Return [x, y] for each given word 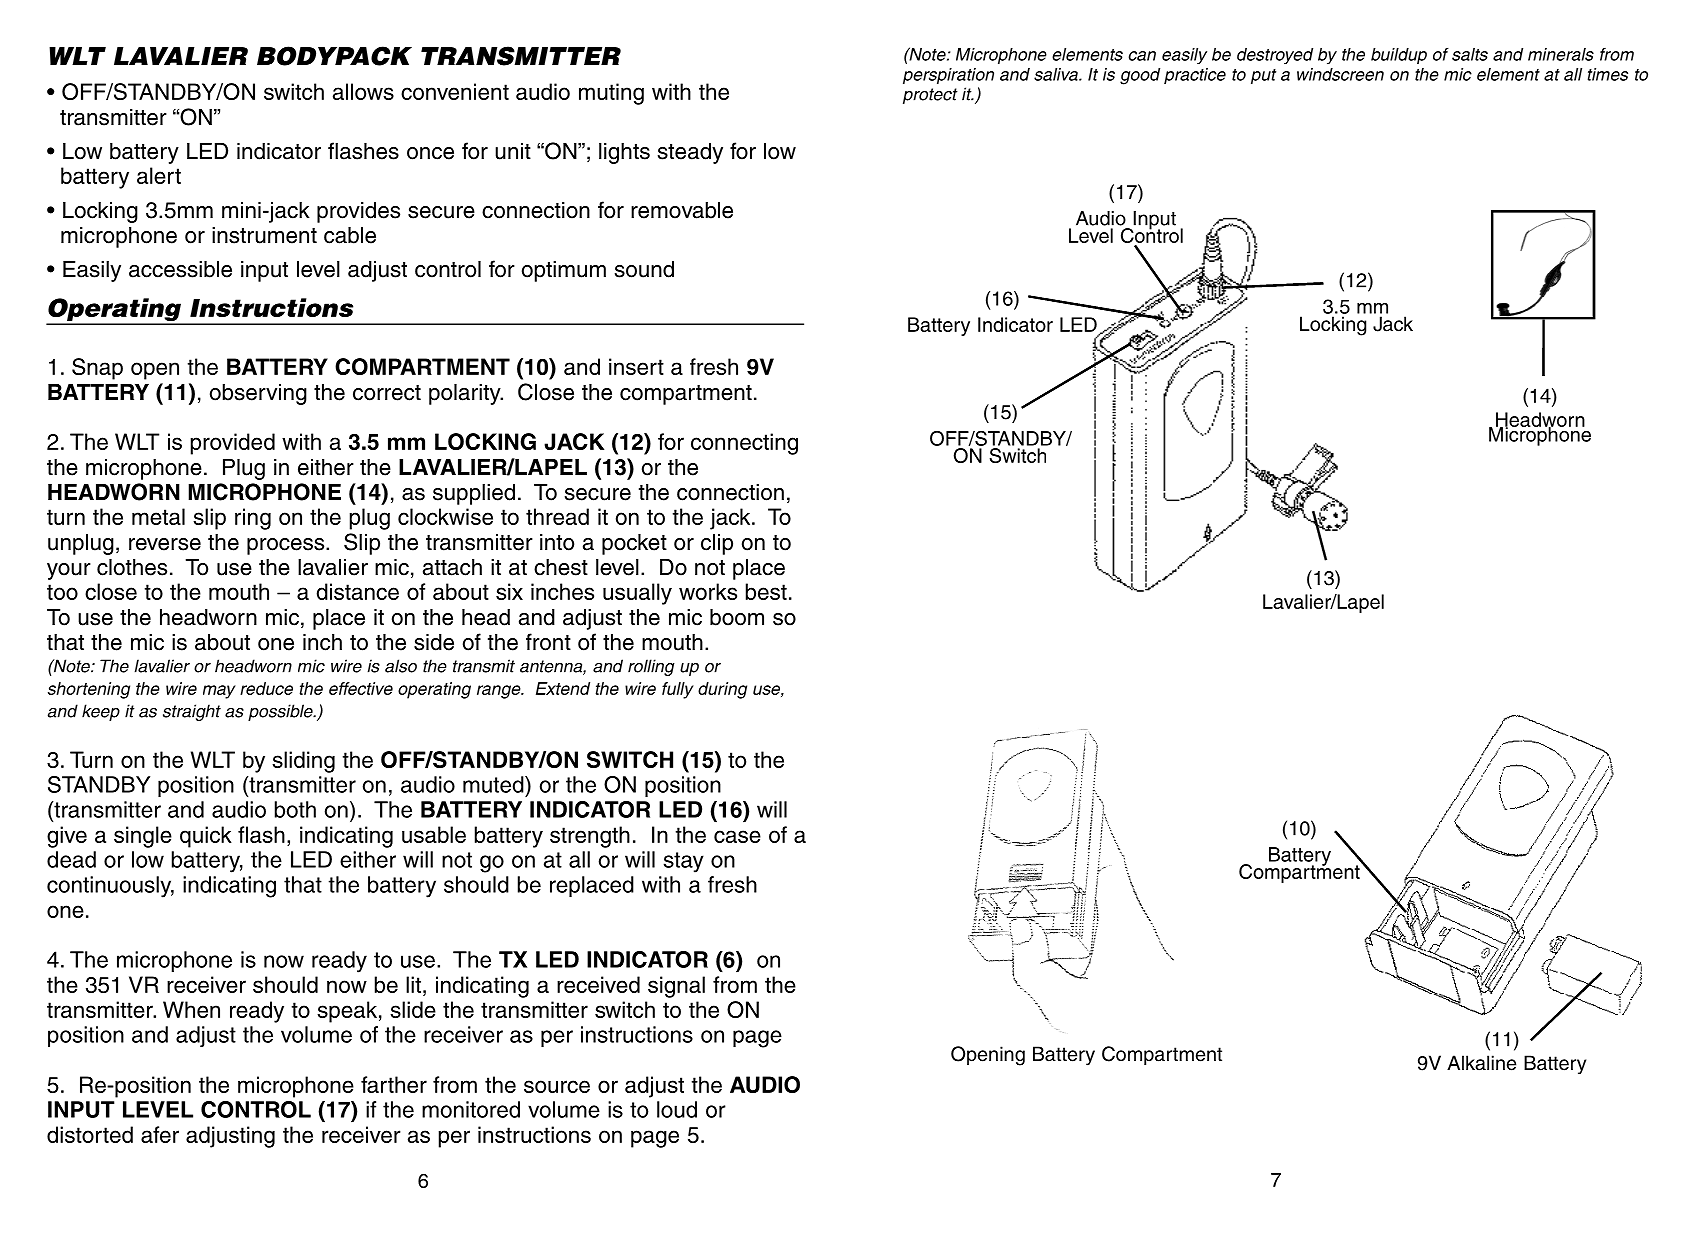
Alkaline [1481, 1063]
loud [677, 1109]
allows [363, 91]
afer [160, 1134]
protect [930, 96]
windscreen [1340, 74]
